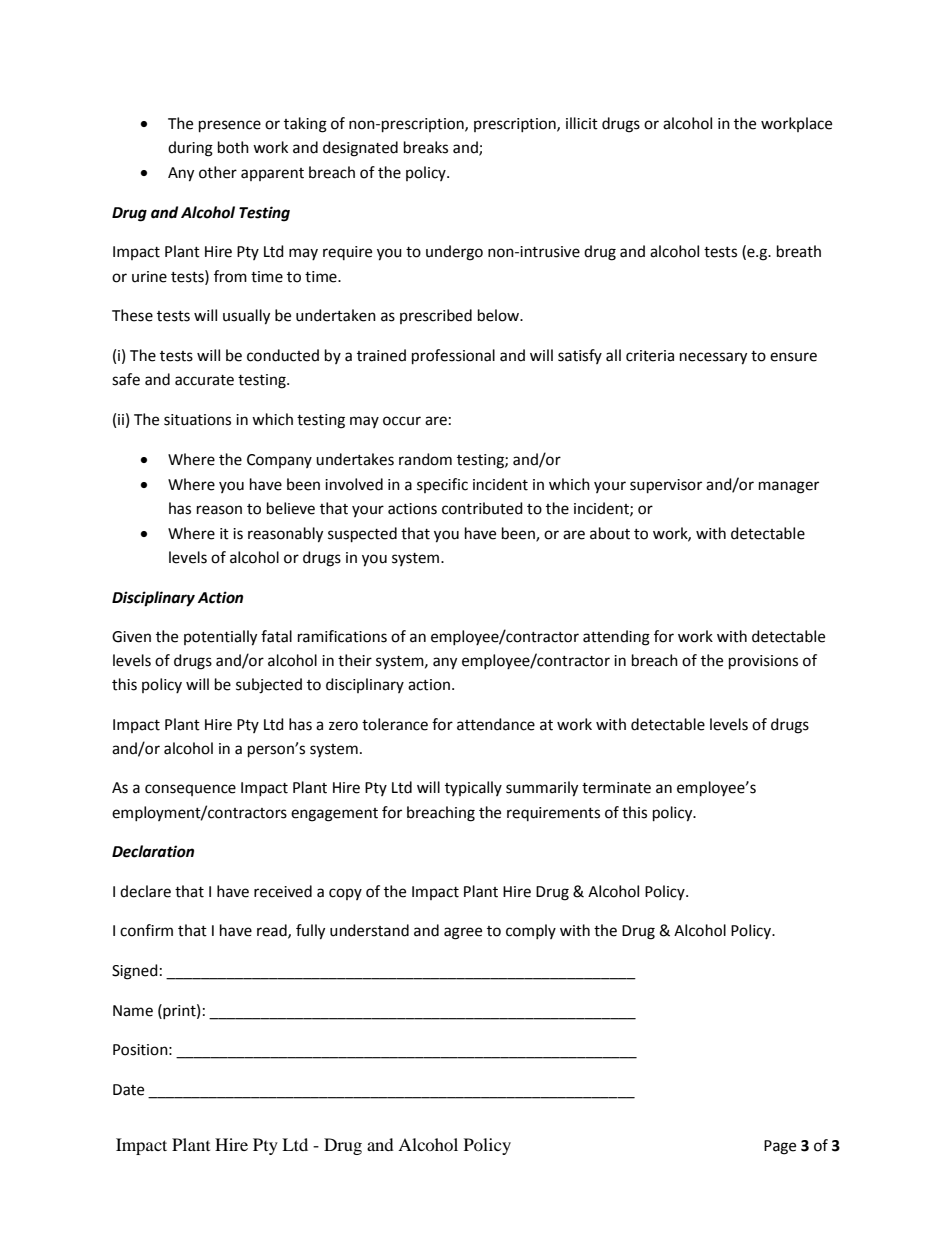  Describe the element at coordinates (463, 933) in the screenshot. I see `agree` at that location.
